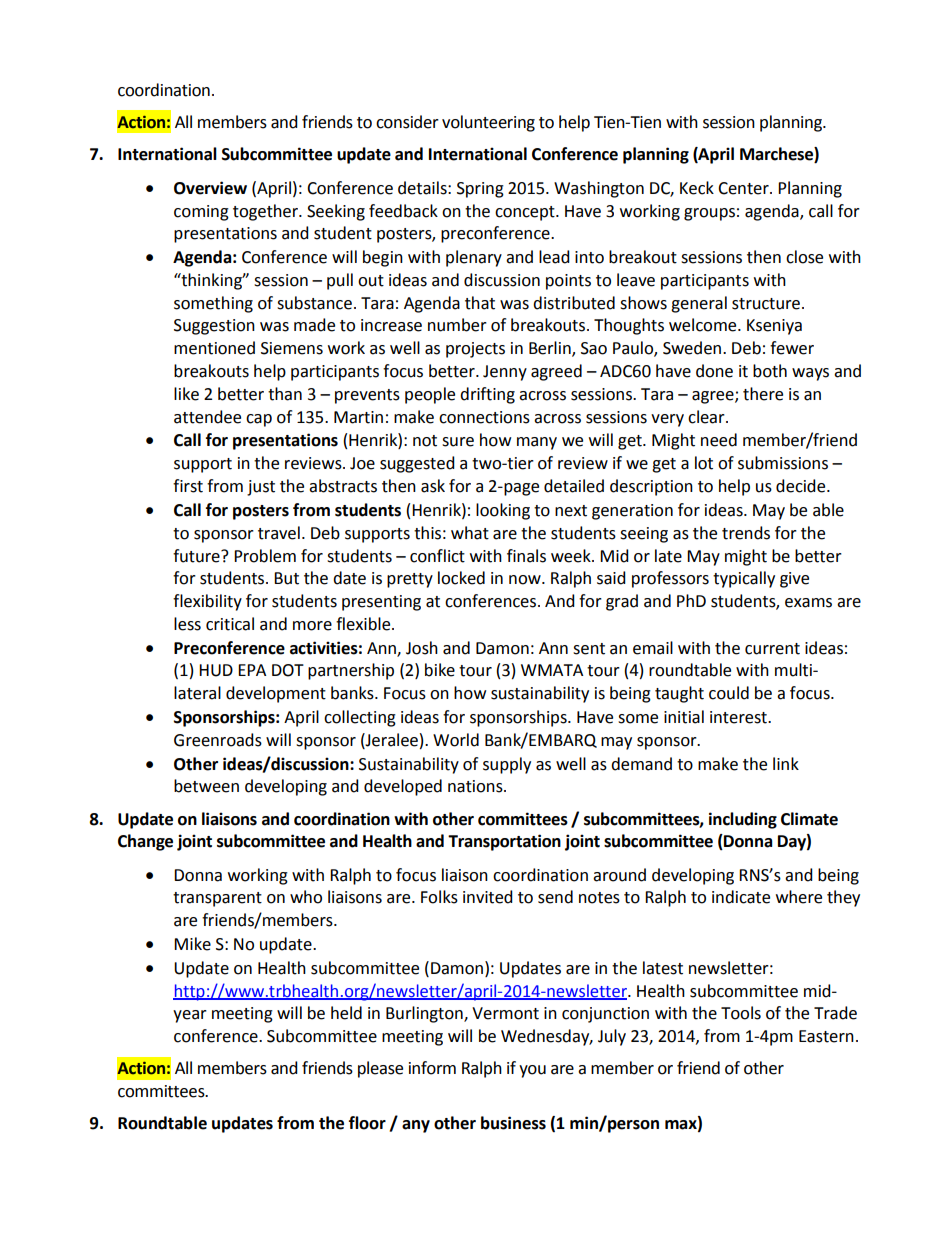  Describe the element at coordinates (210, 188) in the image. I see `Overview` at that location.
